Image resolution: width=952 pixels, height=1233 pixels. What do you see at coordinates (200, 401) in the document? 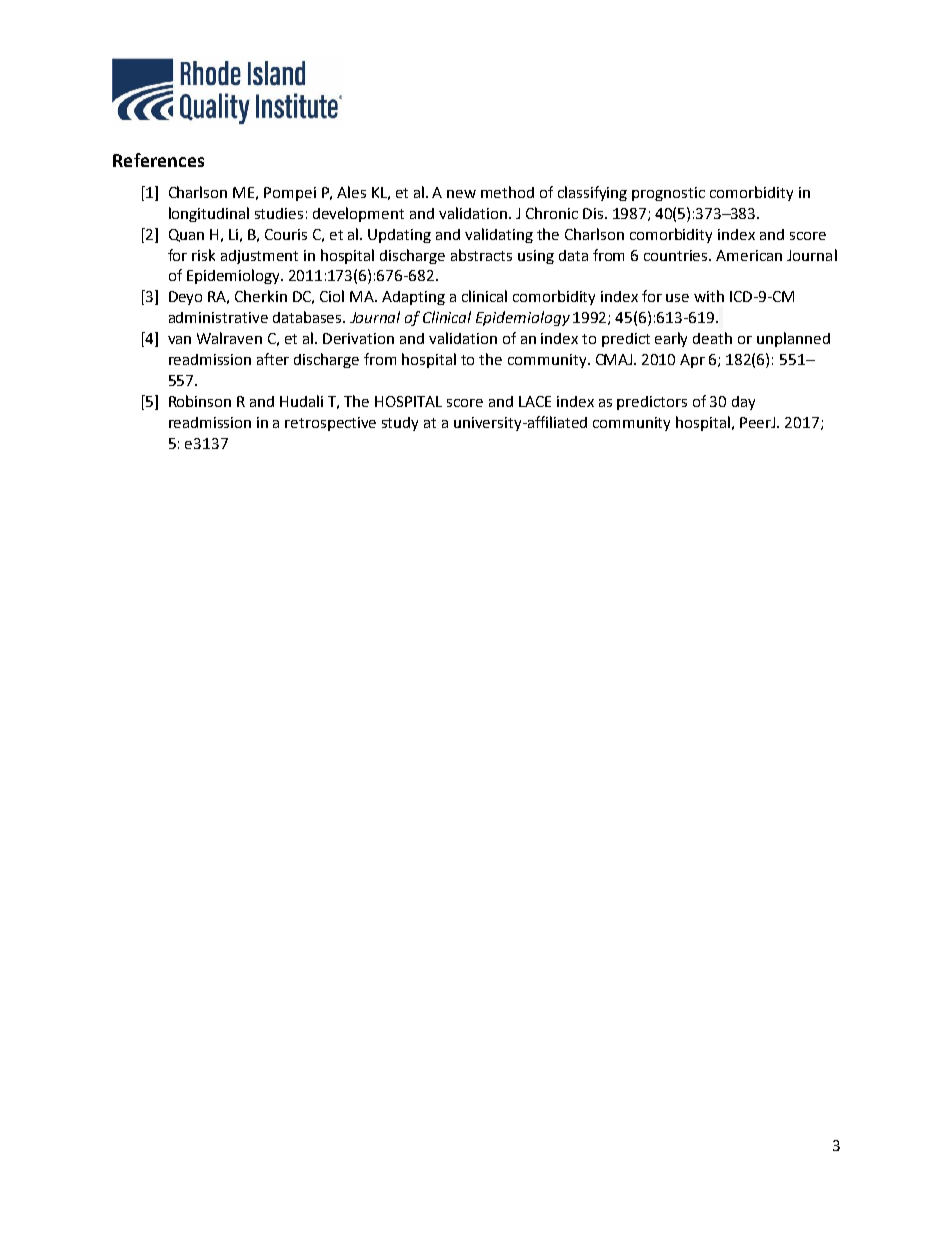
I see `Robinson` at bounding box center [200, 401].
